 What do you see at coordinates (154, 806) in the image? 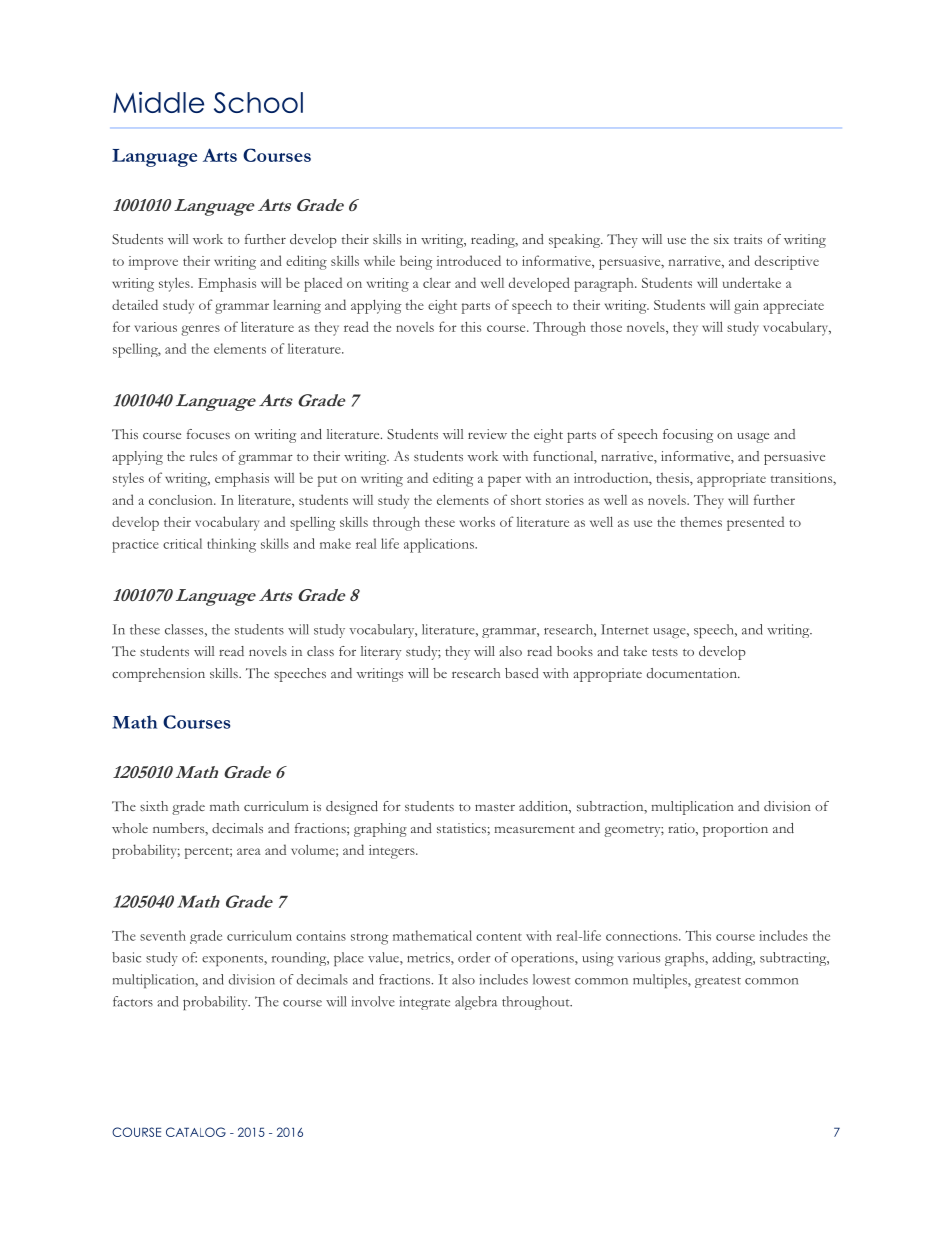
I see `sixth` at bounding box center [154, 806].
